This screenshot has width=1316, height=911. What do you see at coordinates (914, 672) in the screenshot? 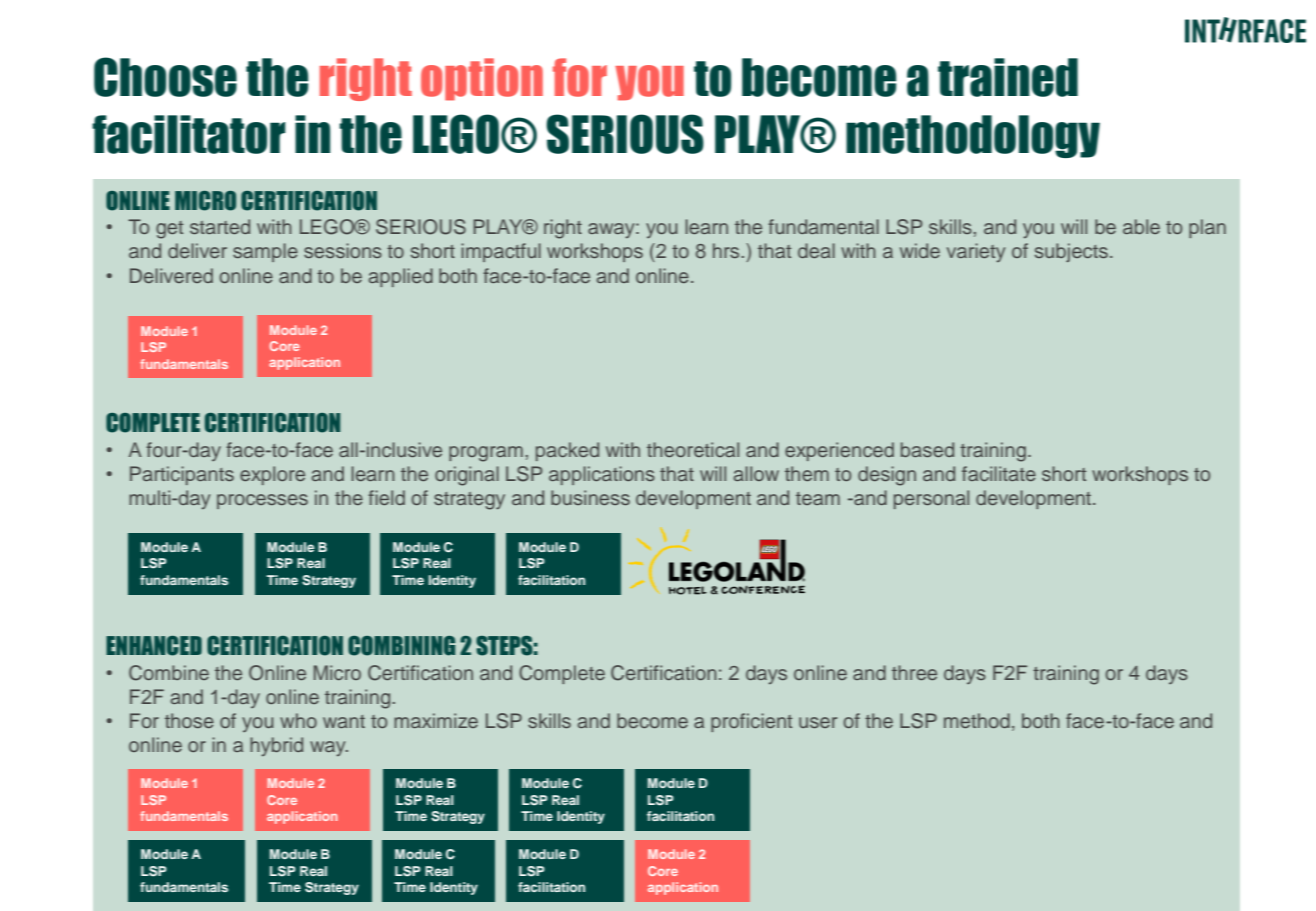
I see `three` at bounding box center [914, 672].
